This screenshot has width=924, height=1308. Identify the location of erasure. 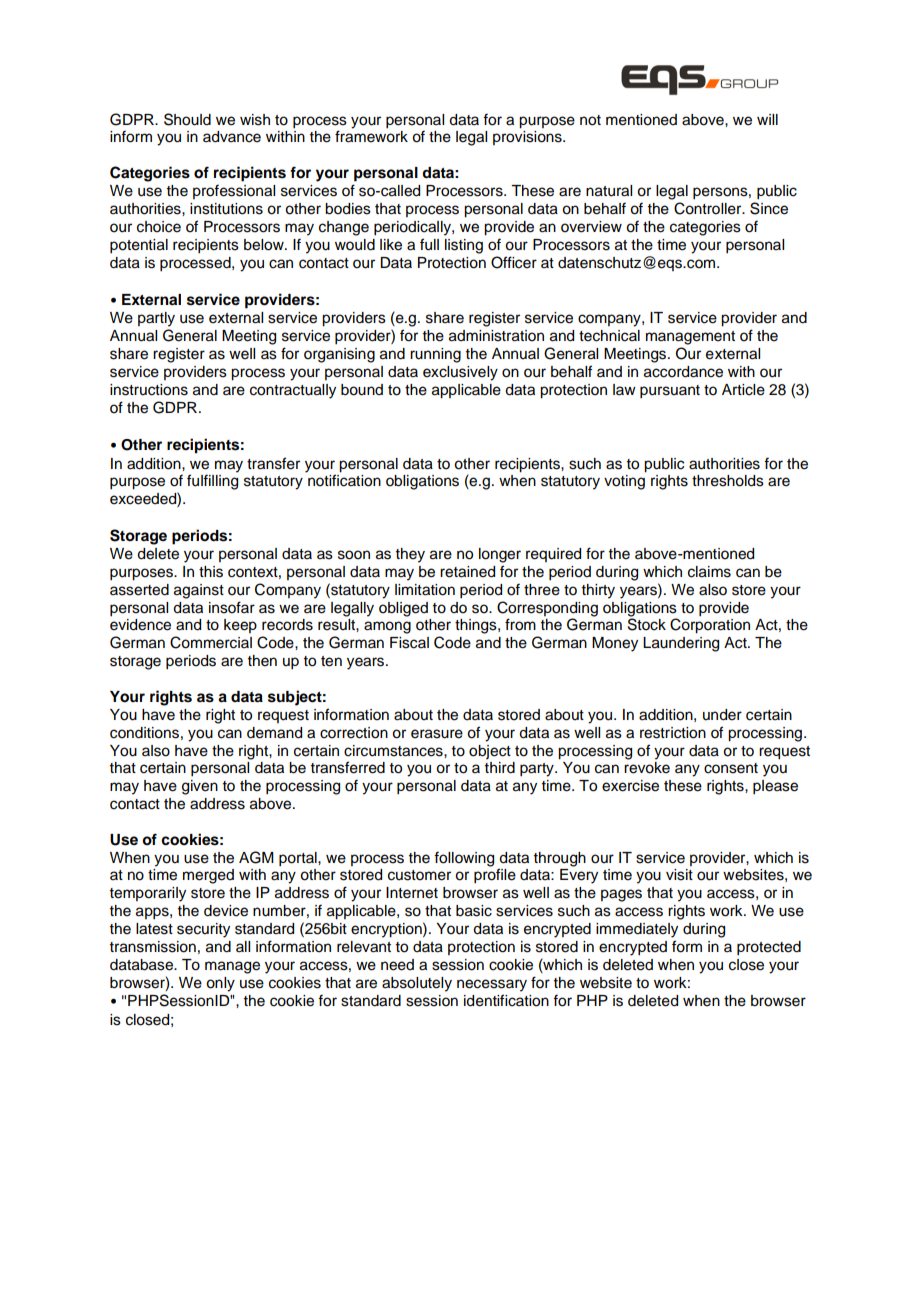
(437, 734).
